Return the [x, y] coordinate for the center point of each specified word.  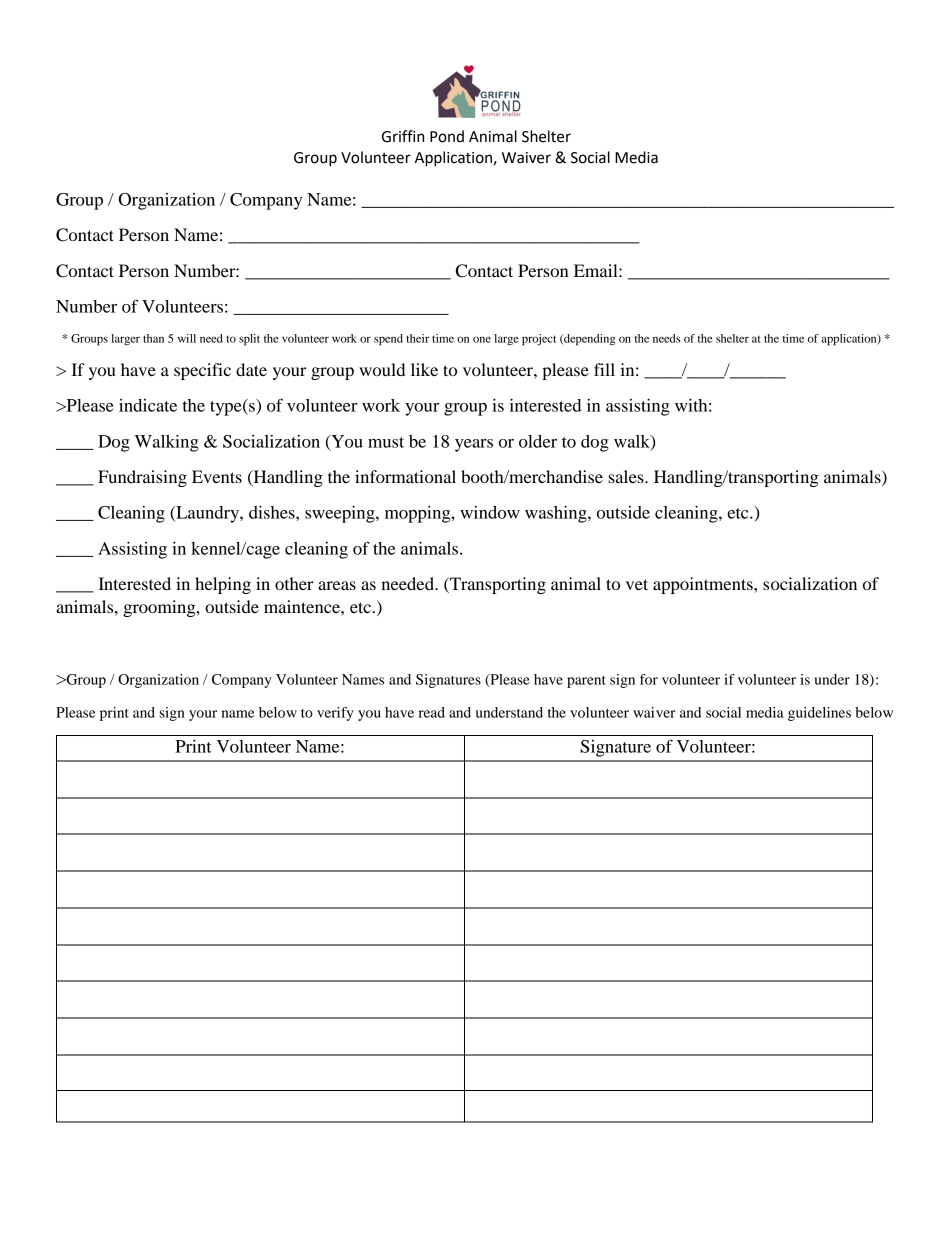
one [482, 339]
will [187, 338]
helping [223, 585]
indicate [148, 405]
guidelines [819, 714]
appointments [704, 585]
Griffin [403, 136]
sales [627, 476]
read [431, 712]
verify [335, 714]
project [539, 340]
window [490, 512]
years [474, 445]
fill [604, 369]
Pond [447, 136]
